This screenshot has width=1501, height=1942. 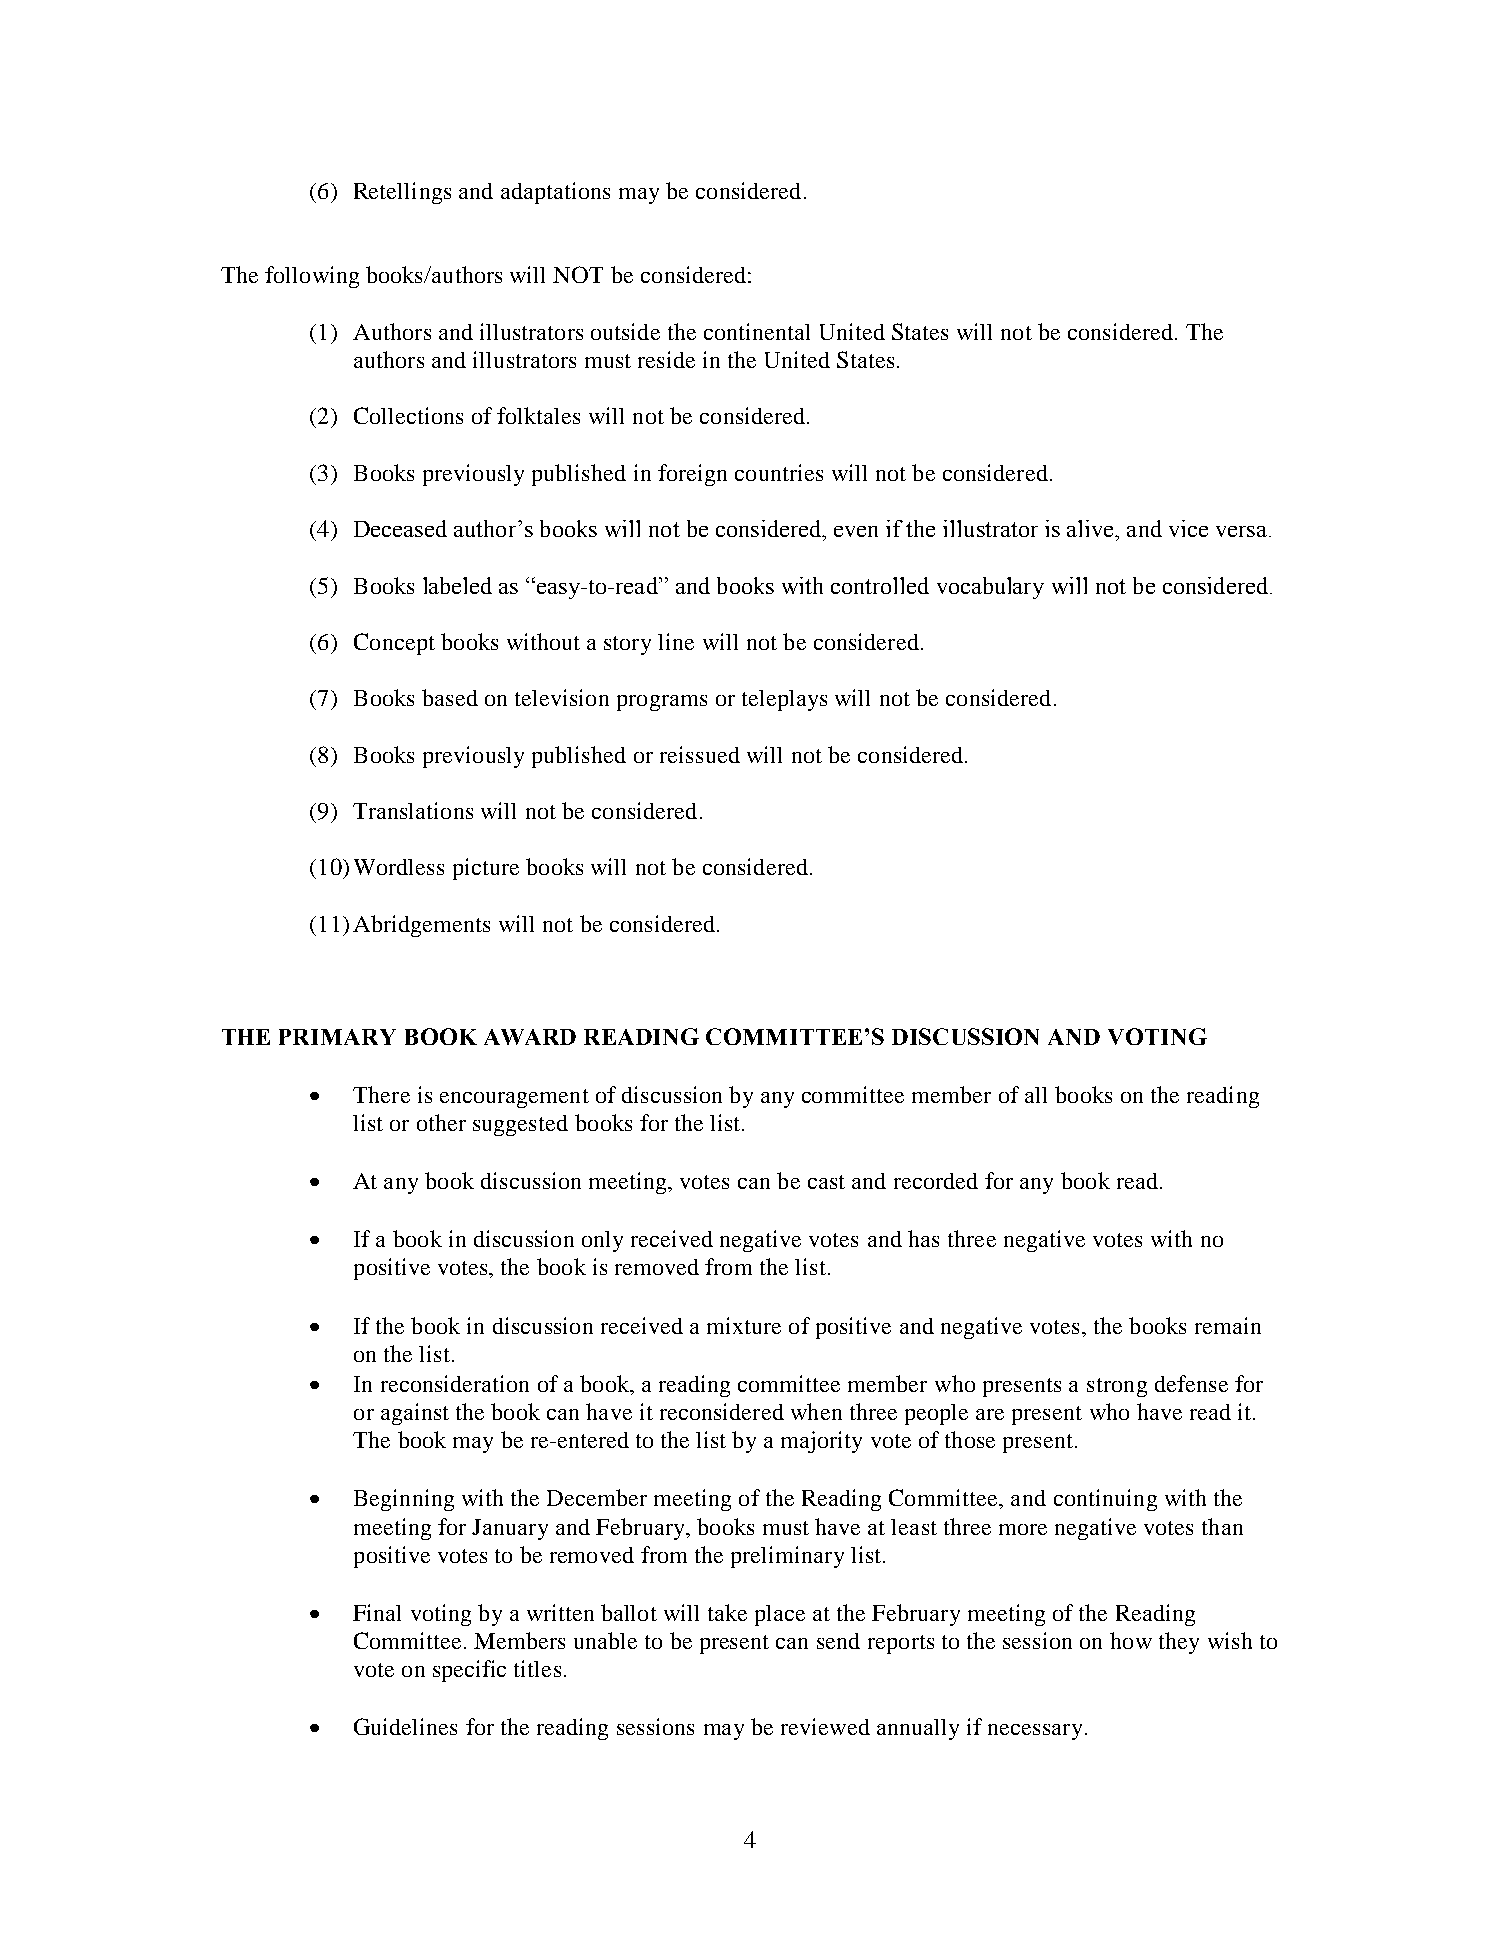 What do you see at coordinates (337, 1037) in the screenshot?
I see `PRIMARY` at bounding box center [337, 1037].
